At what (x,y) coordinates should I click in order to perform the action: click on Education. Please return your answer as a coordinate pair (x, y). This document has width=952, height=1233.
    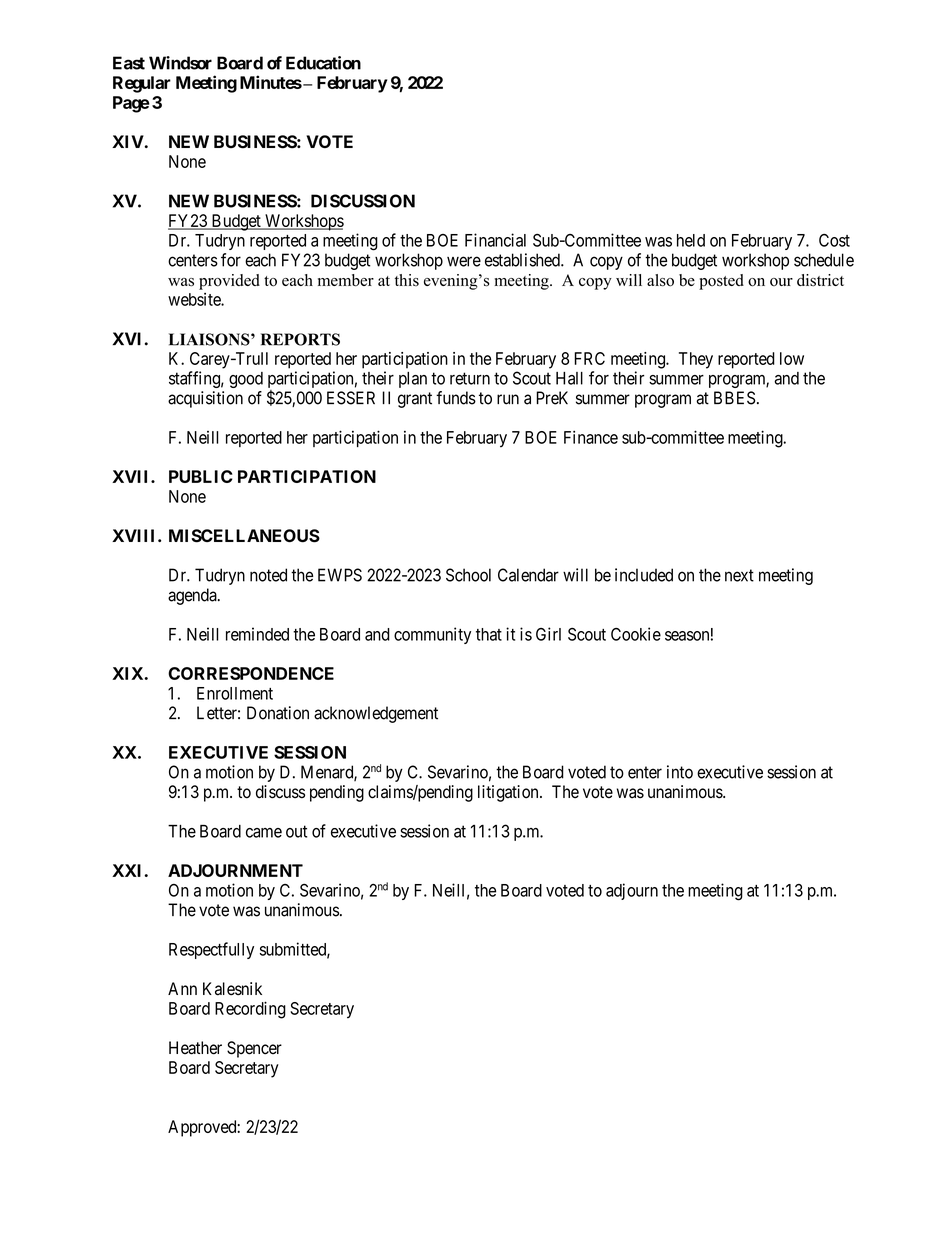
    Looking at the image, I should click on (323, 63).
